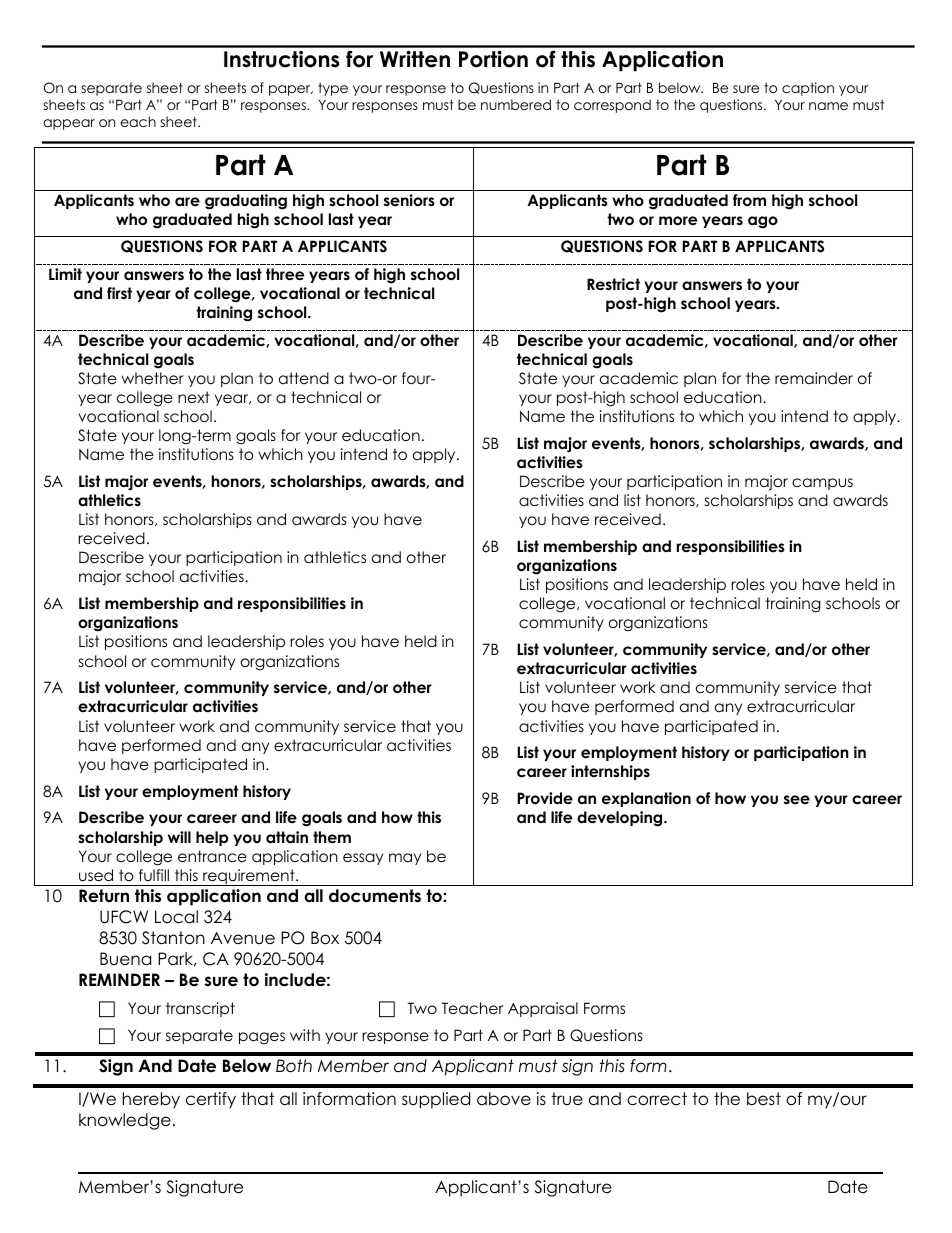 Image resolution: width=952 pixels, height=1233 pixels. Describe the element at coordinates (797, 799) in the image. I see `see` at that location.
